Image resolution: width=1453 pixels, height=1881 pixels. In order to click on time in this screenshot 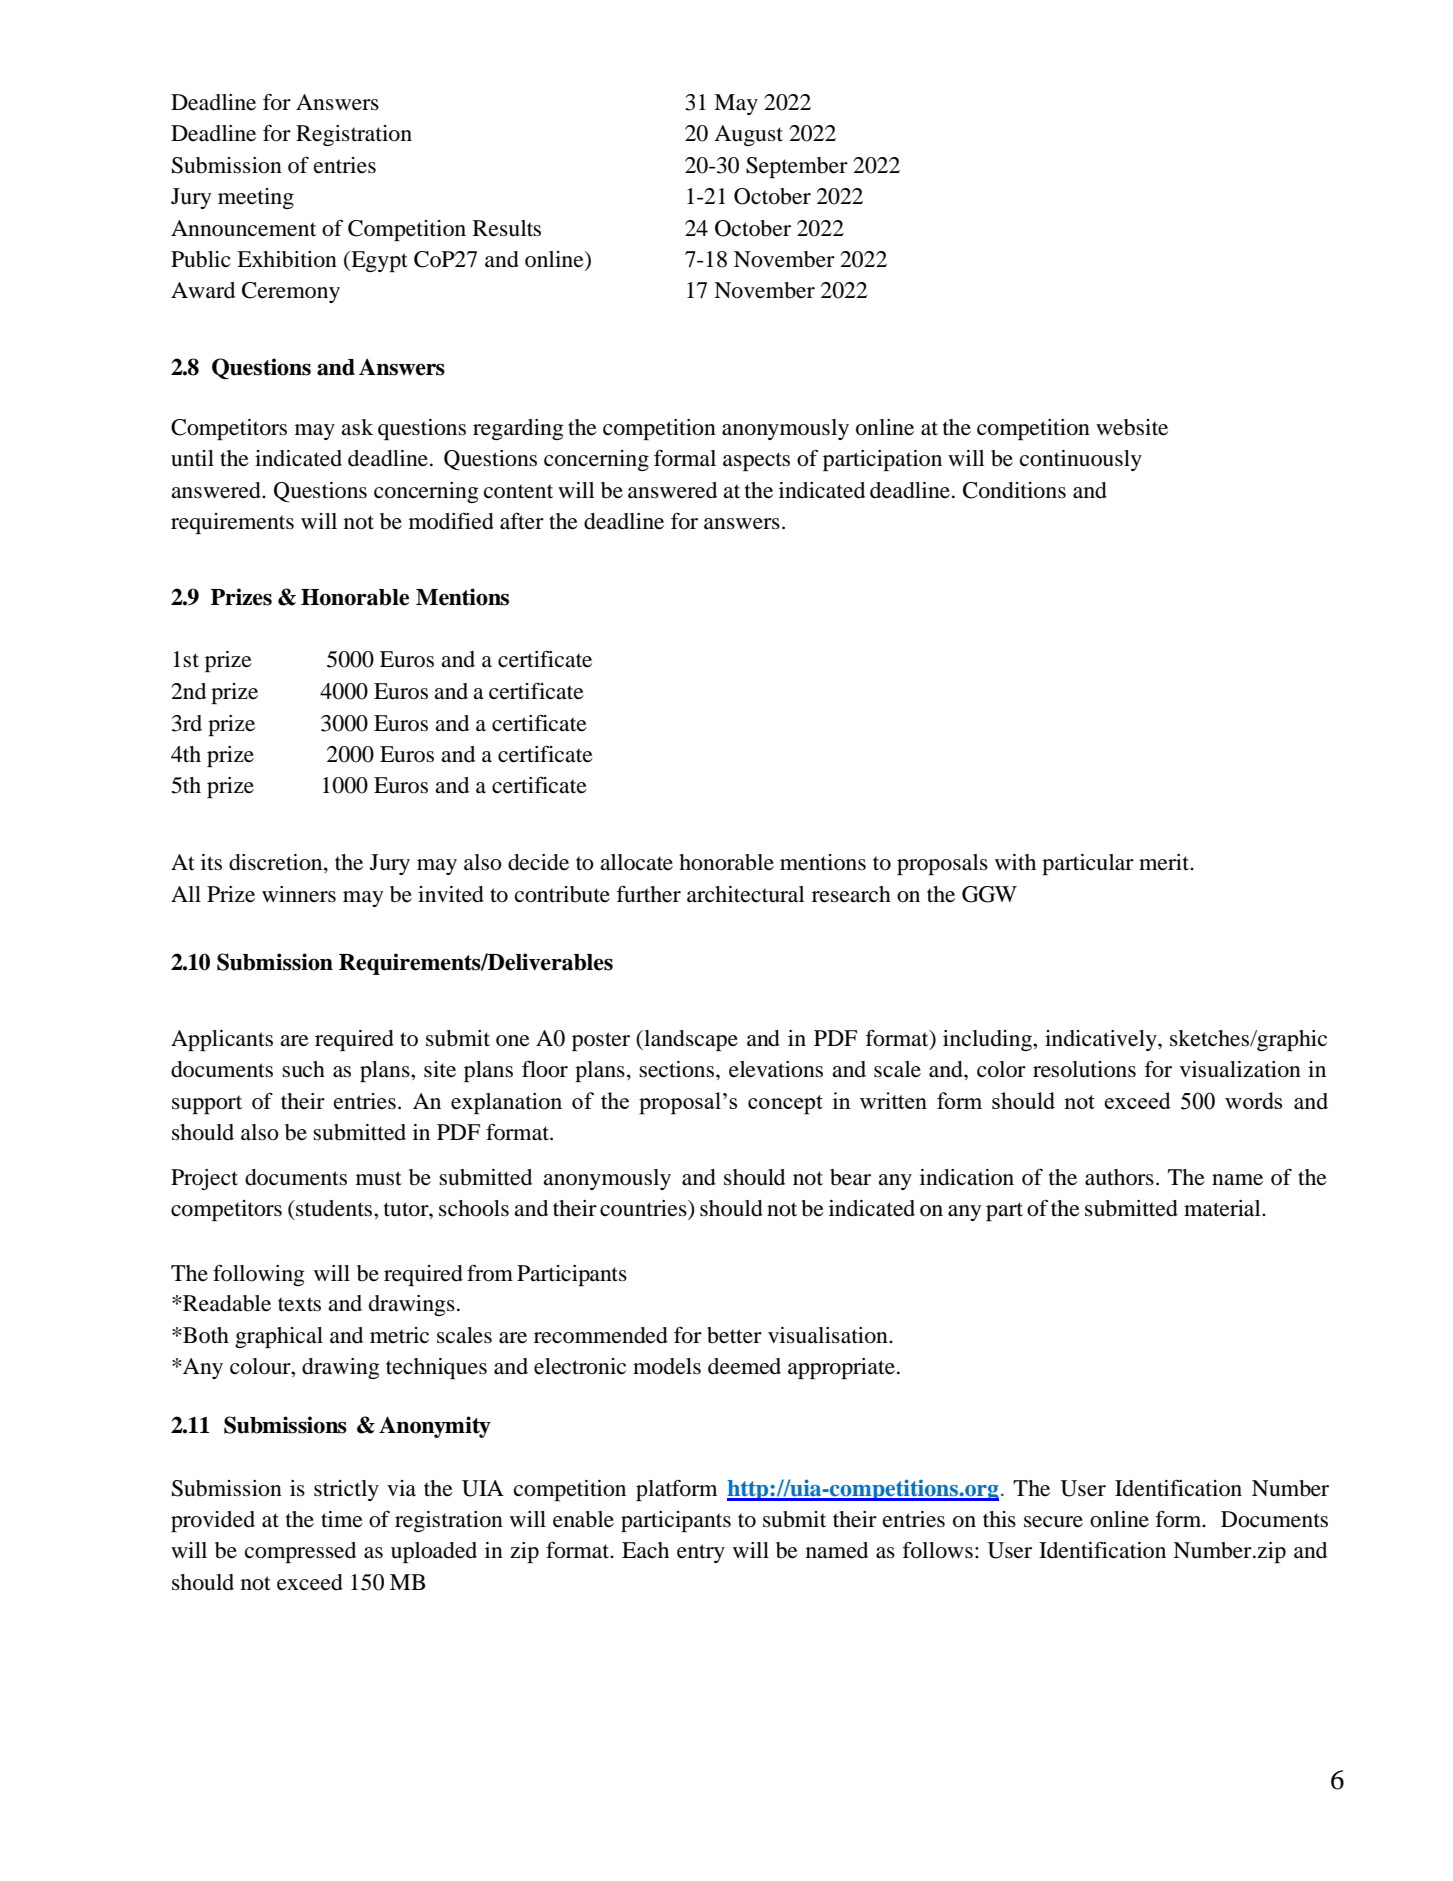, I will do `click(342, 1519)`.
